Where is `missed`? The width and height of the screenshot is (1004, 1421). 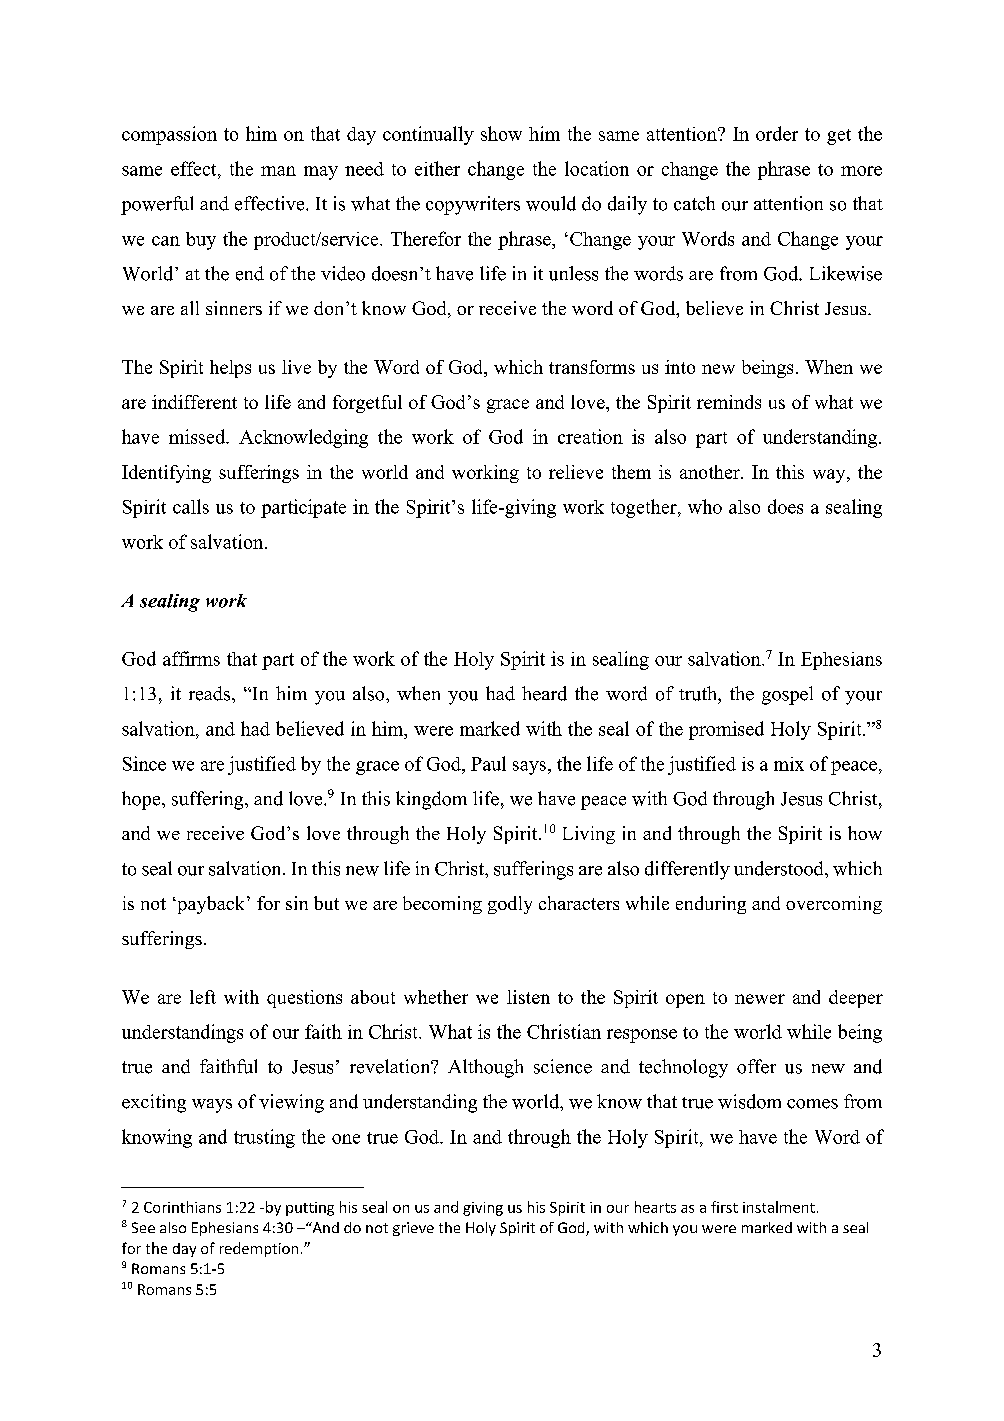 missed is located at coordinates (198, 436).
